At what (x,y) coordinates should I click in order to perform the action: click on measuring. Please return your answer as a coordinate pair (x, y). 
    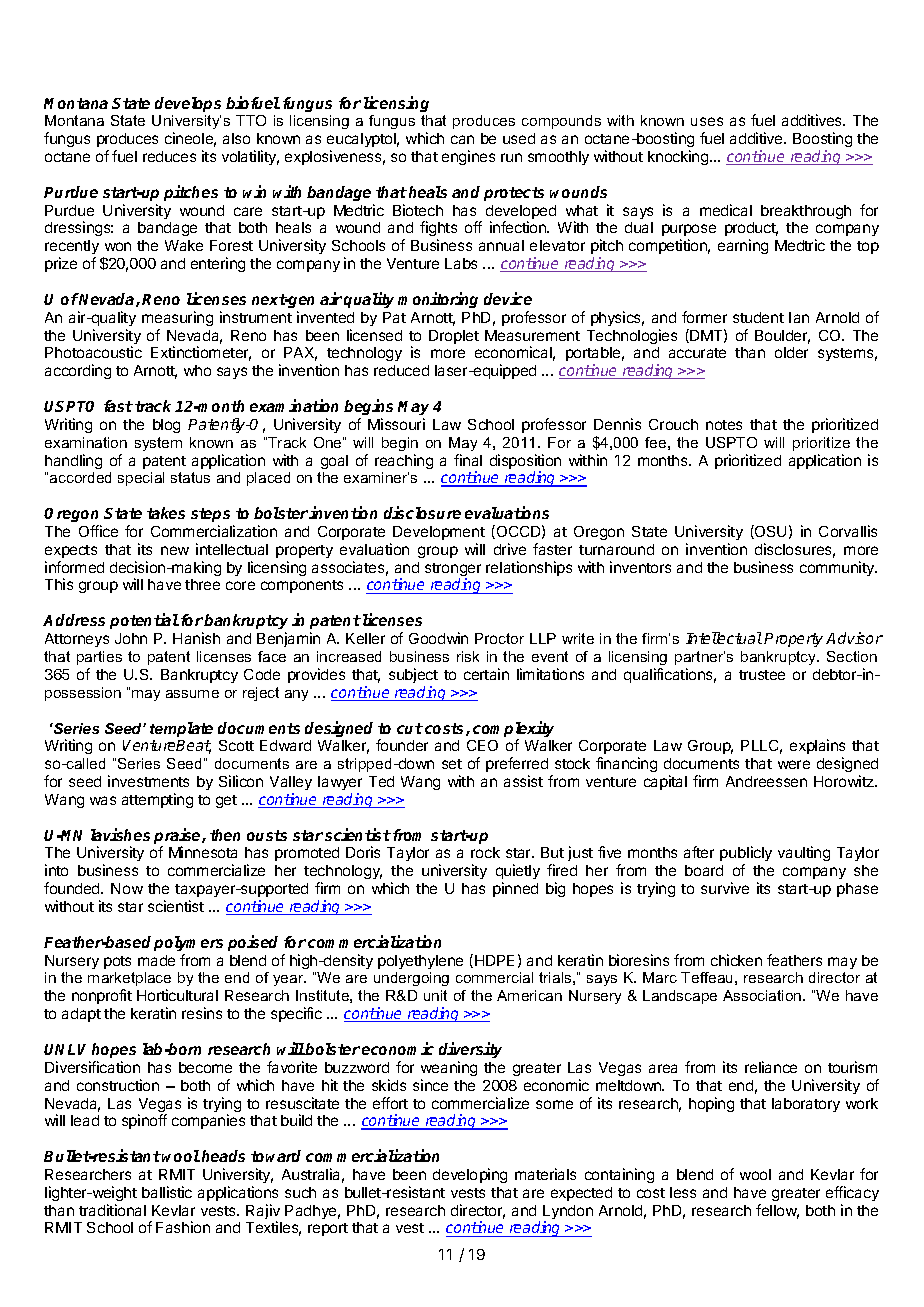
    Looking at the image, I should click on (177, 318).
